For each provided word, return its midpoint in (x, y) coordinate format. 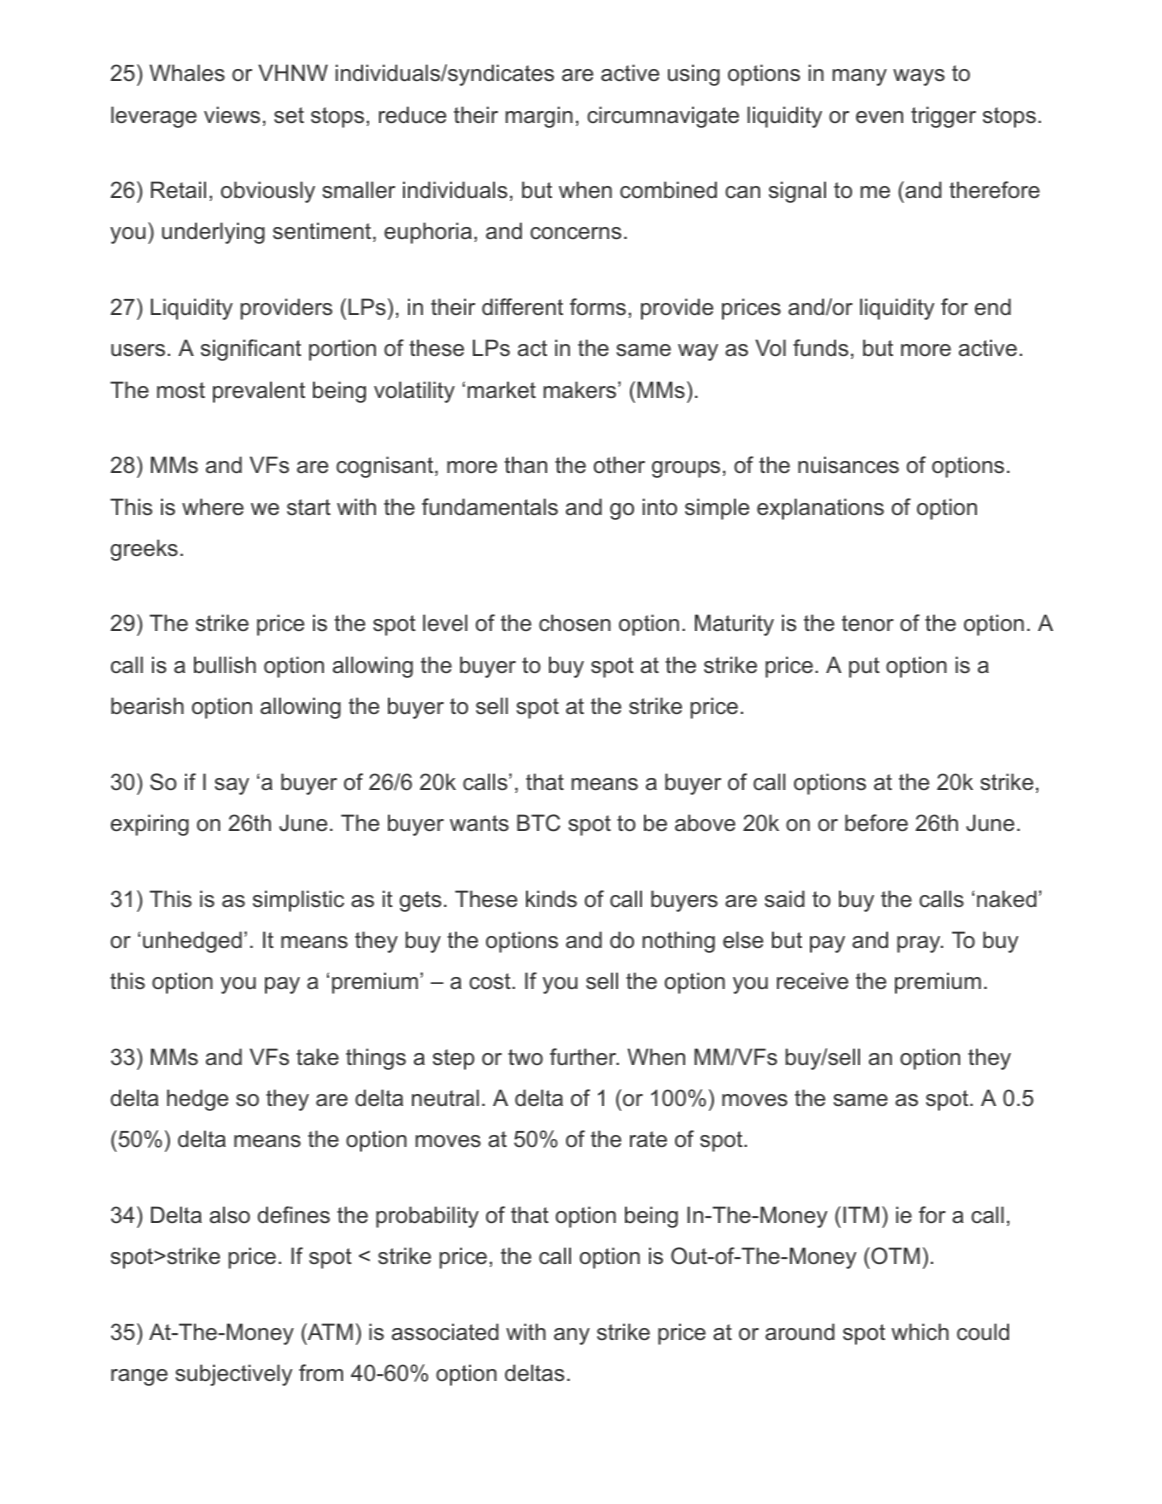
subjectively (234, 1375)
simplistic (298, 901)
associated (445, 1332)
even (879, 117)
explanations (820, 509)
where (213, 506)
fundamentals (490, 507)
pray (919, 944)
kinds (551, 899)
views (232, 115)
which (920, 1331)
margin (539, 117)
